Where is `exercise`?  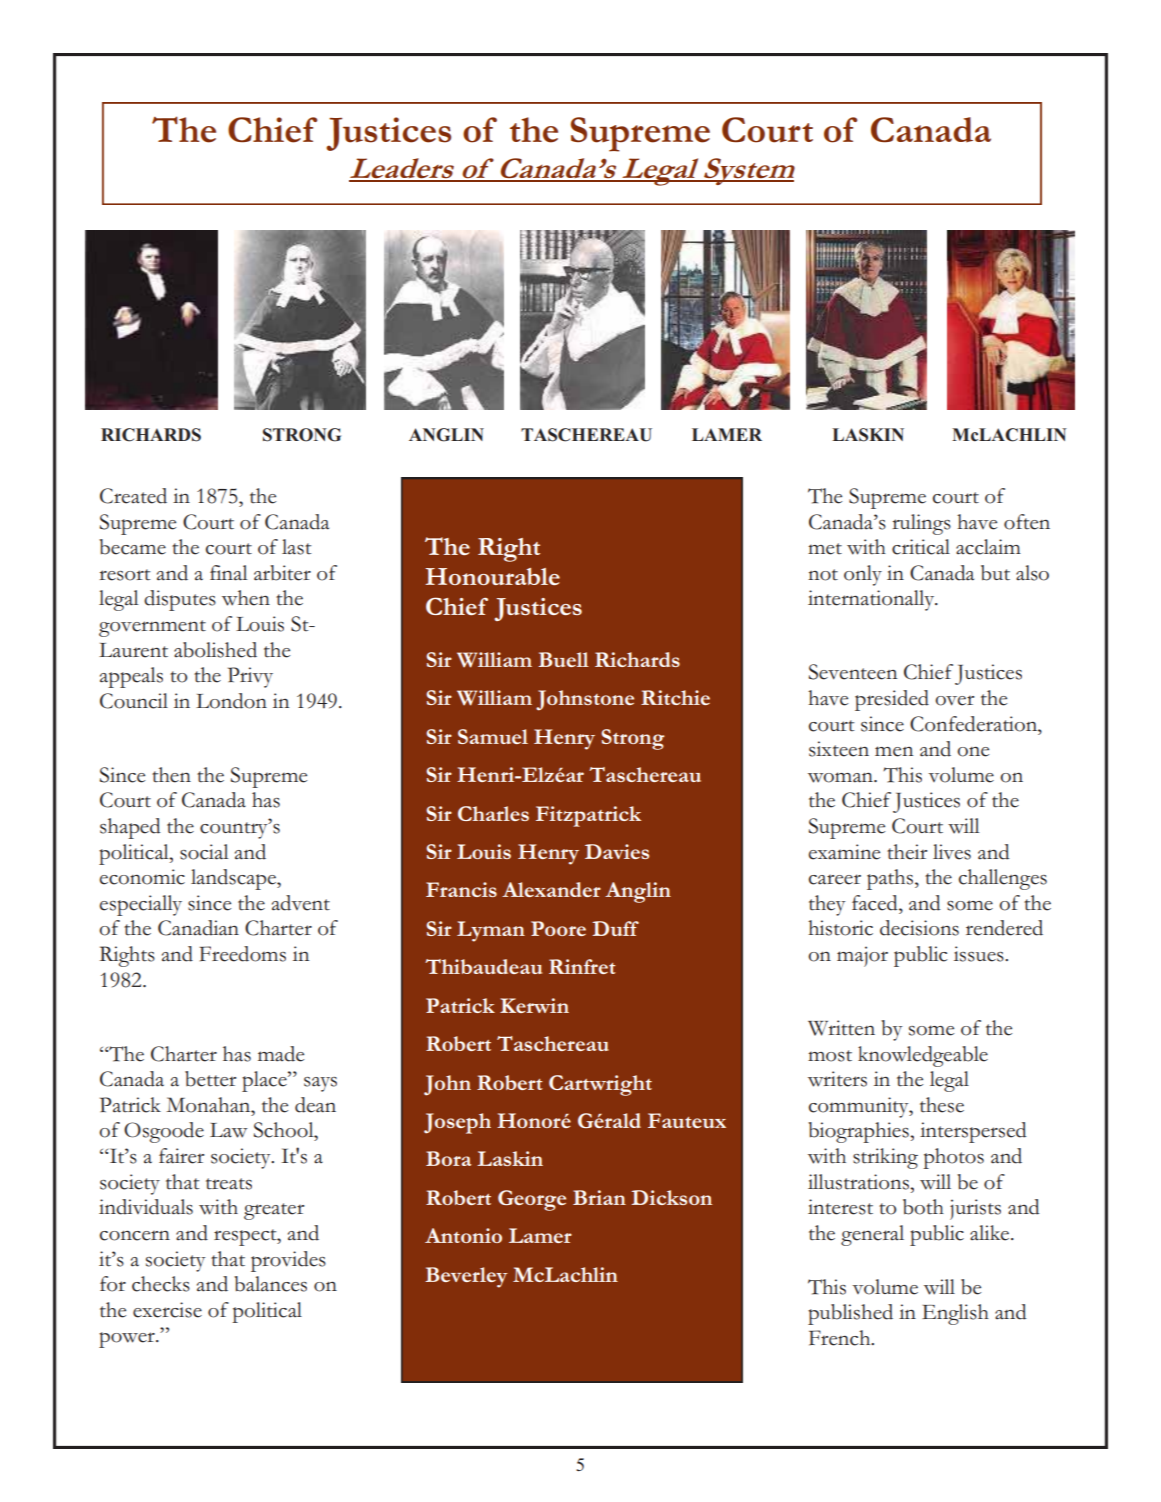 exercise is located at coordinates (167, 1310).
